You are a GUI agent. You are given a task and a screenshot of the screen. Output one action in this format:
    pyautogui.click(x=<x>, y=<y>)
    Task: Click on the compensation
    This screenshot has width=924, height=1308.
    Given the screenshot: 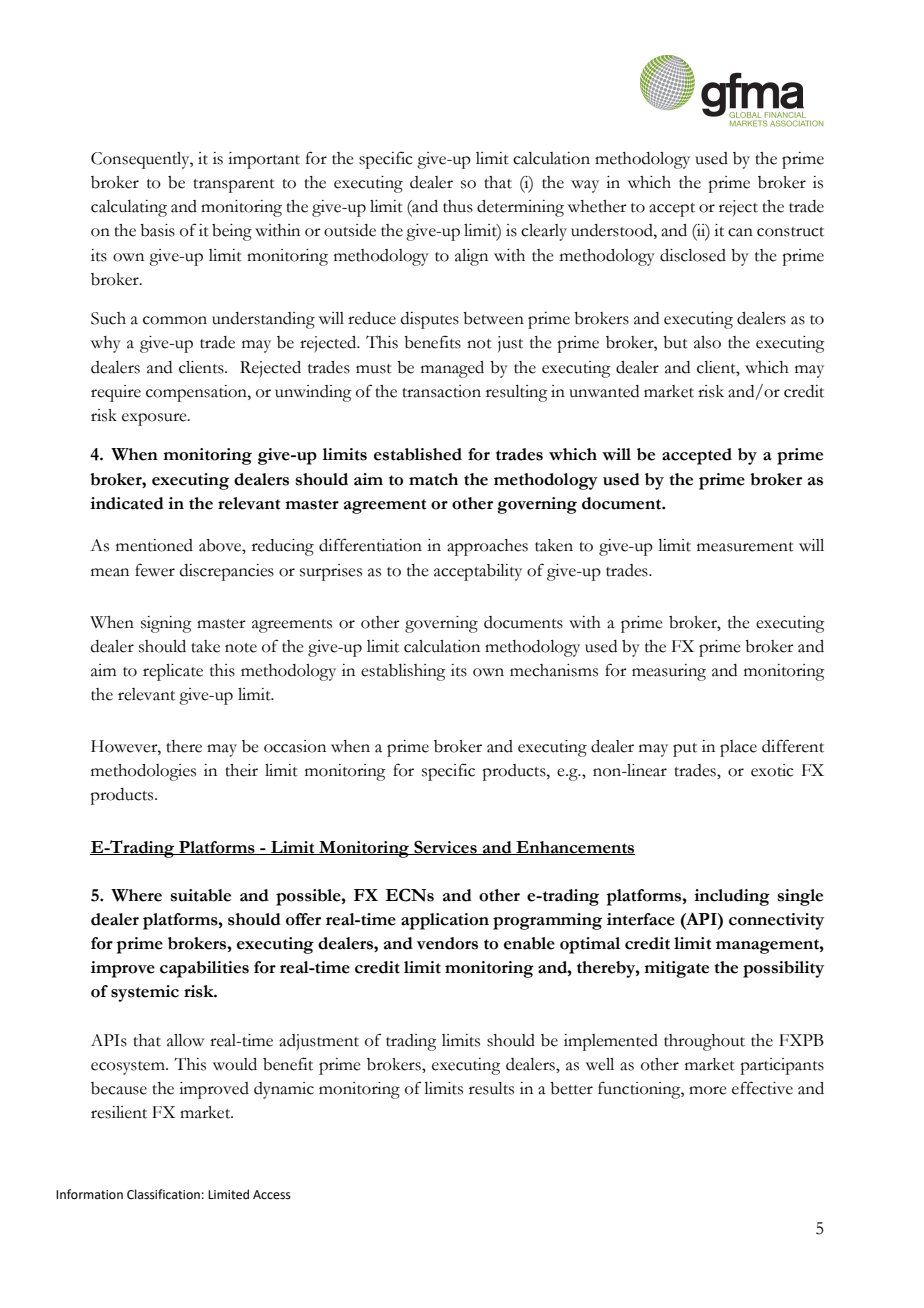 What is the action you would take?
    pyautogui.click(x=197, y=393)
